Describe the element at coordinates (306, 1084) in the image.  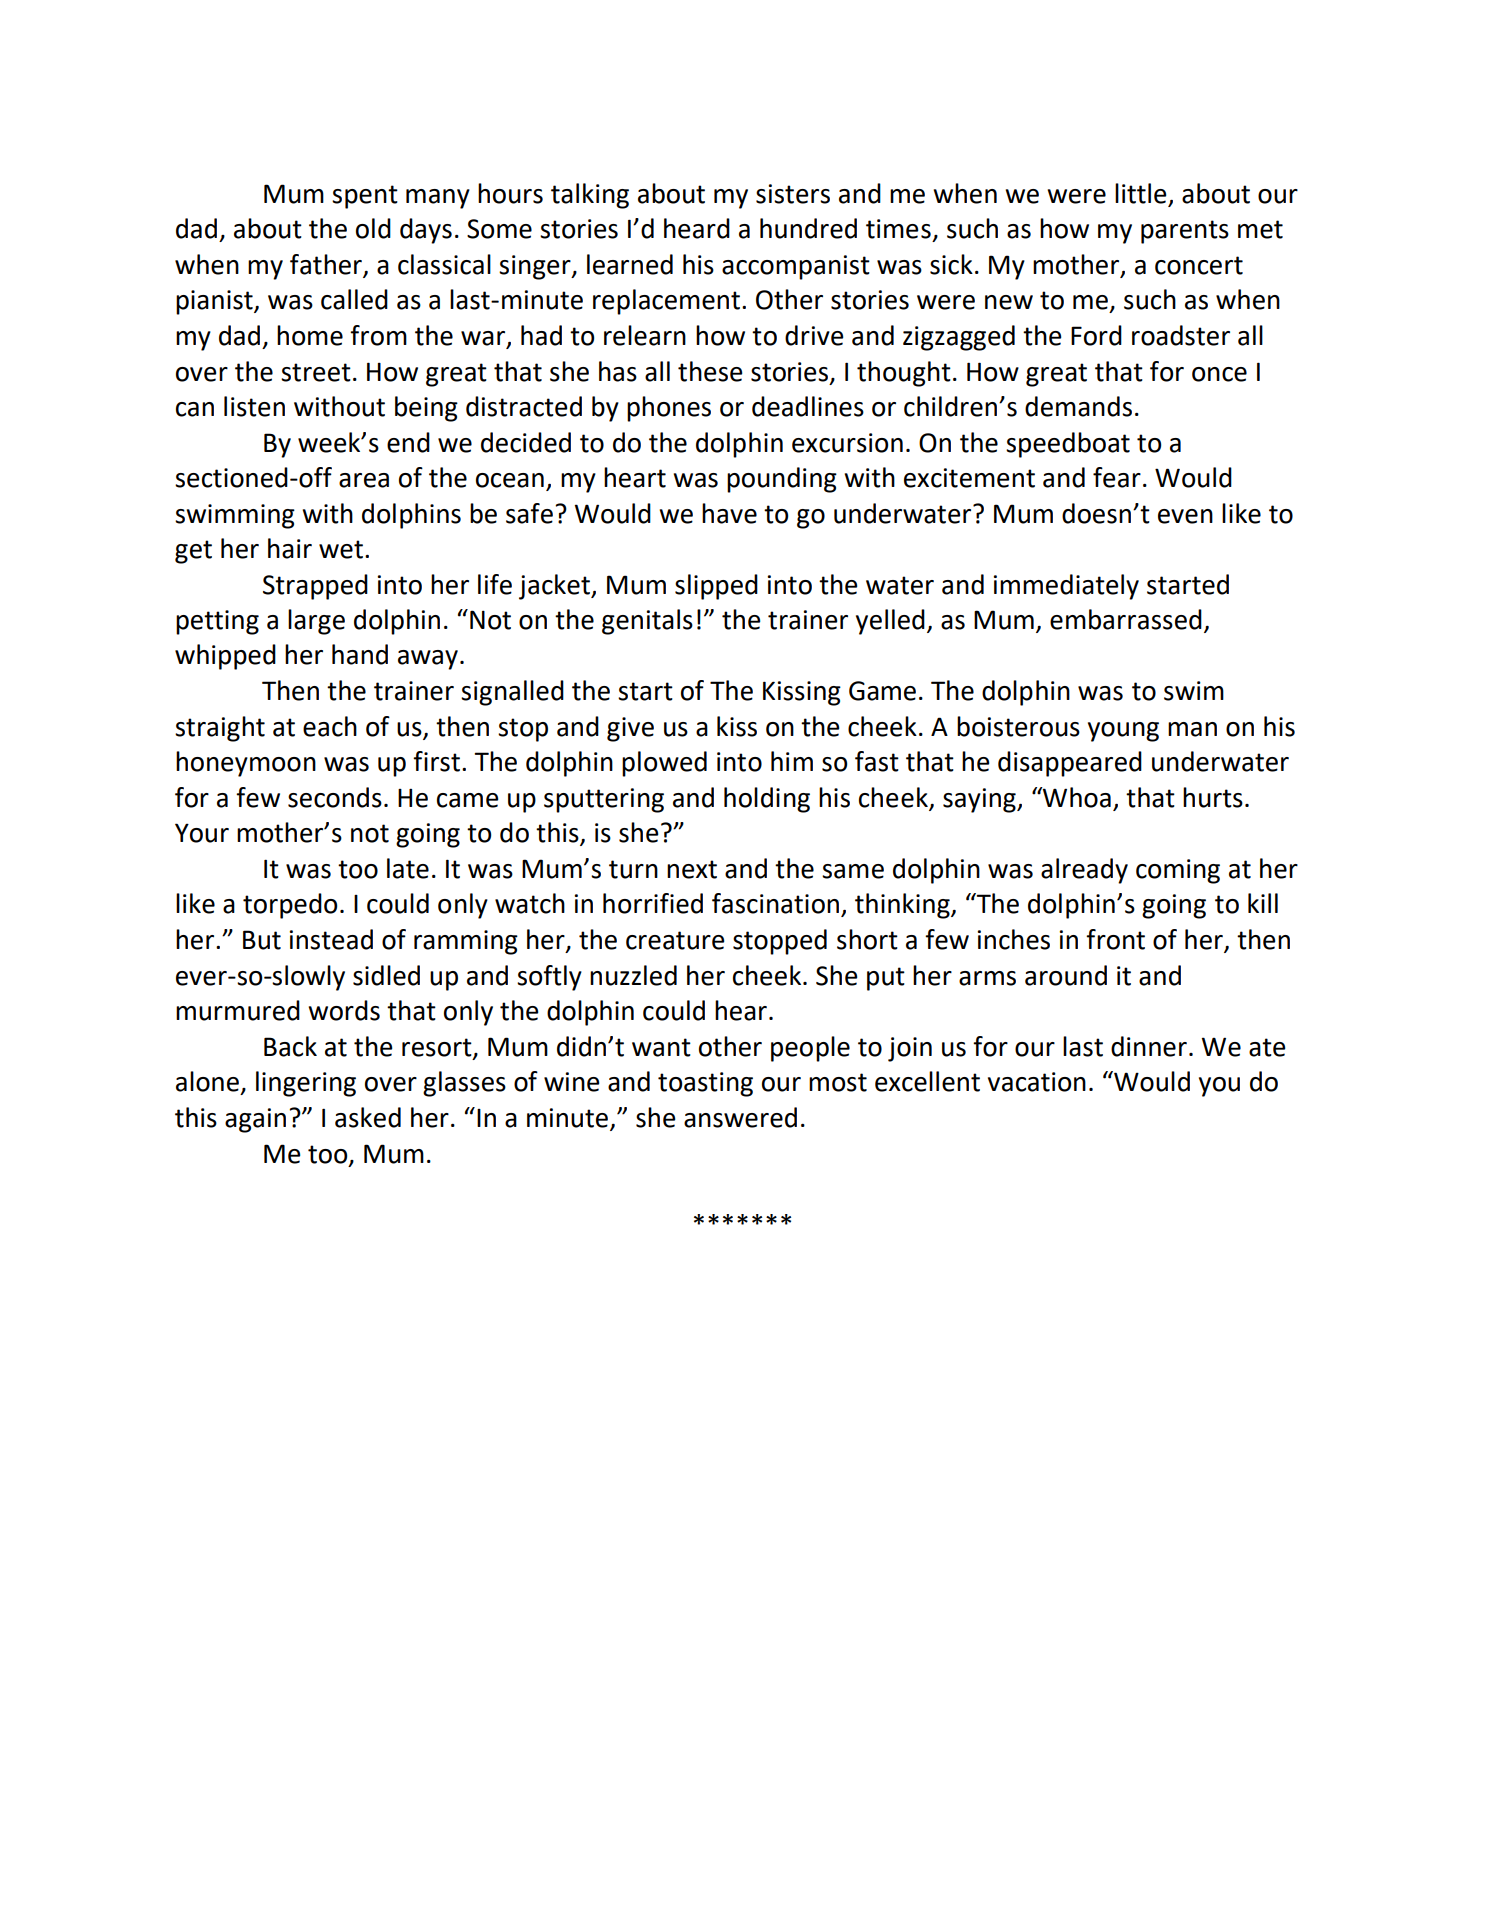
I see `lingering` at that location.
